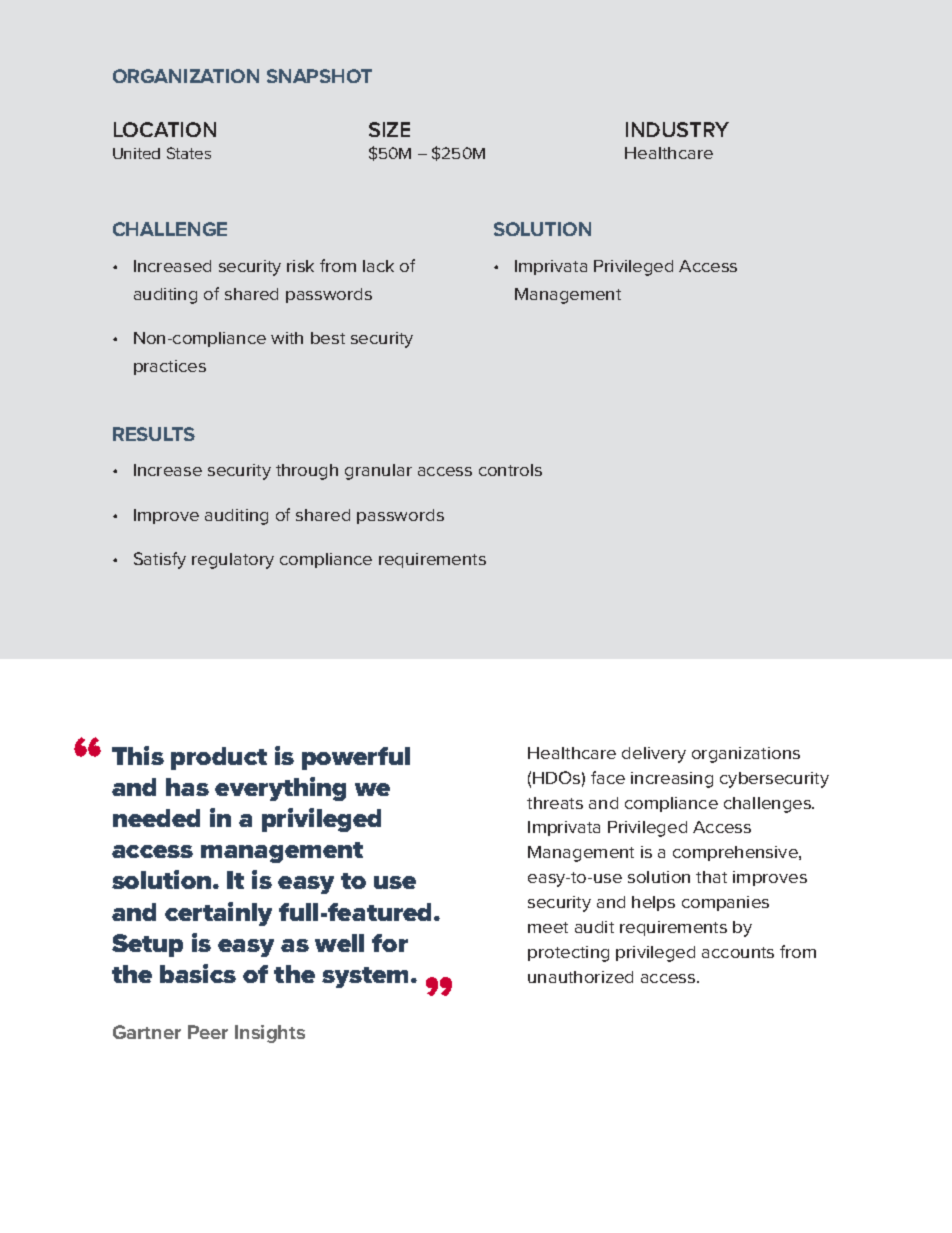 This screenshot has height=1233, width=952. Describe the element at coordinates (367, 977) in the screenshot. I see `system` at that location.
